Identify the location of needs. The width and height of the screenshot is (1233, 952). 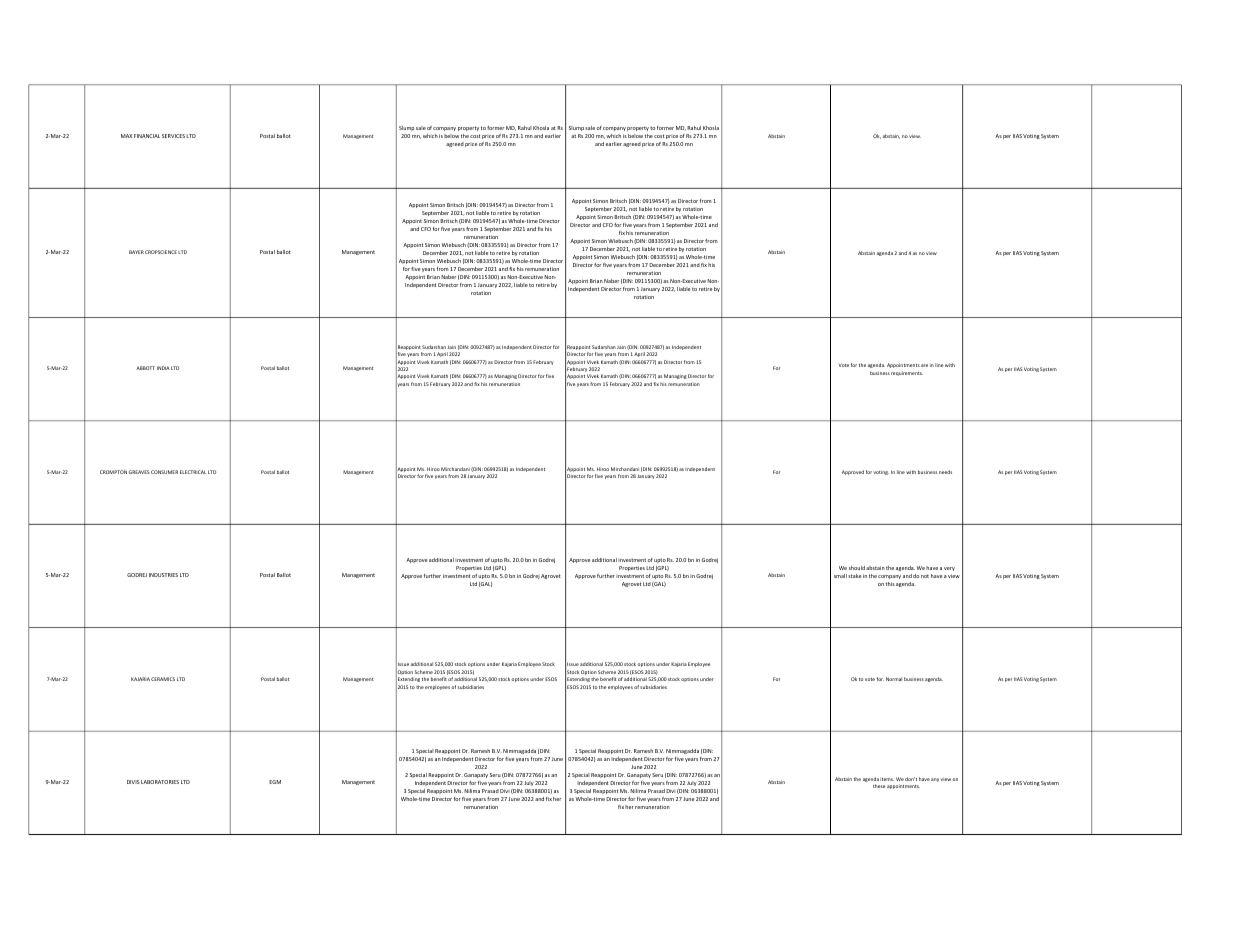
(945, 472).
